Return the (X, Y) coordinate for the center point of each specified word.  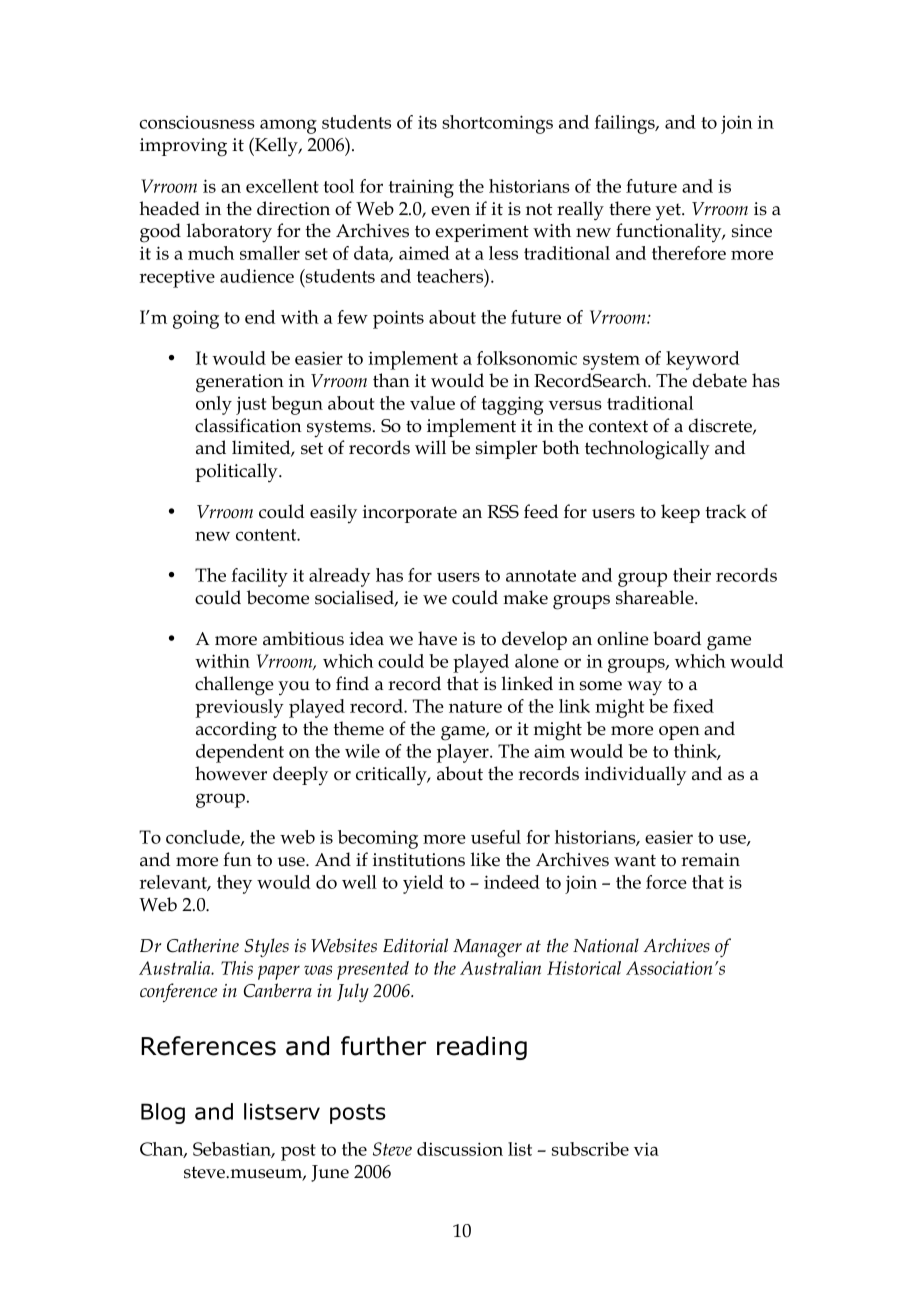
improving (183, 147)
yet (669, 212)
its (427, 122)
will (430, 447)
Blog (163, 1113)
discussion (460, 1149)
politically (237, 472)
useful (496, 837)
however (231, 773)
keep (680, 513)
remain (710, 860)
